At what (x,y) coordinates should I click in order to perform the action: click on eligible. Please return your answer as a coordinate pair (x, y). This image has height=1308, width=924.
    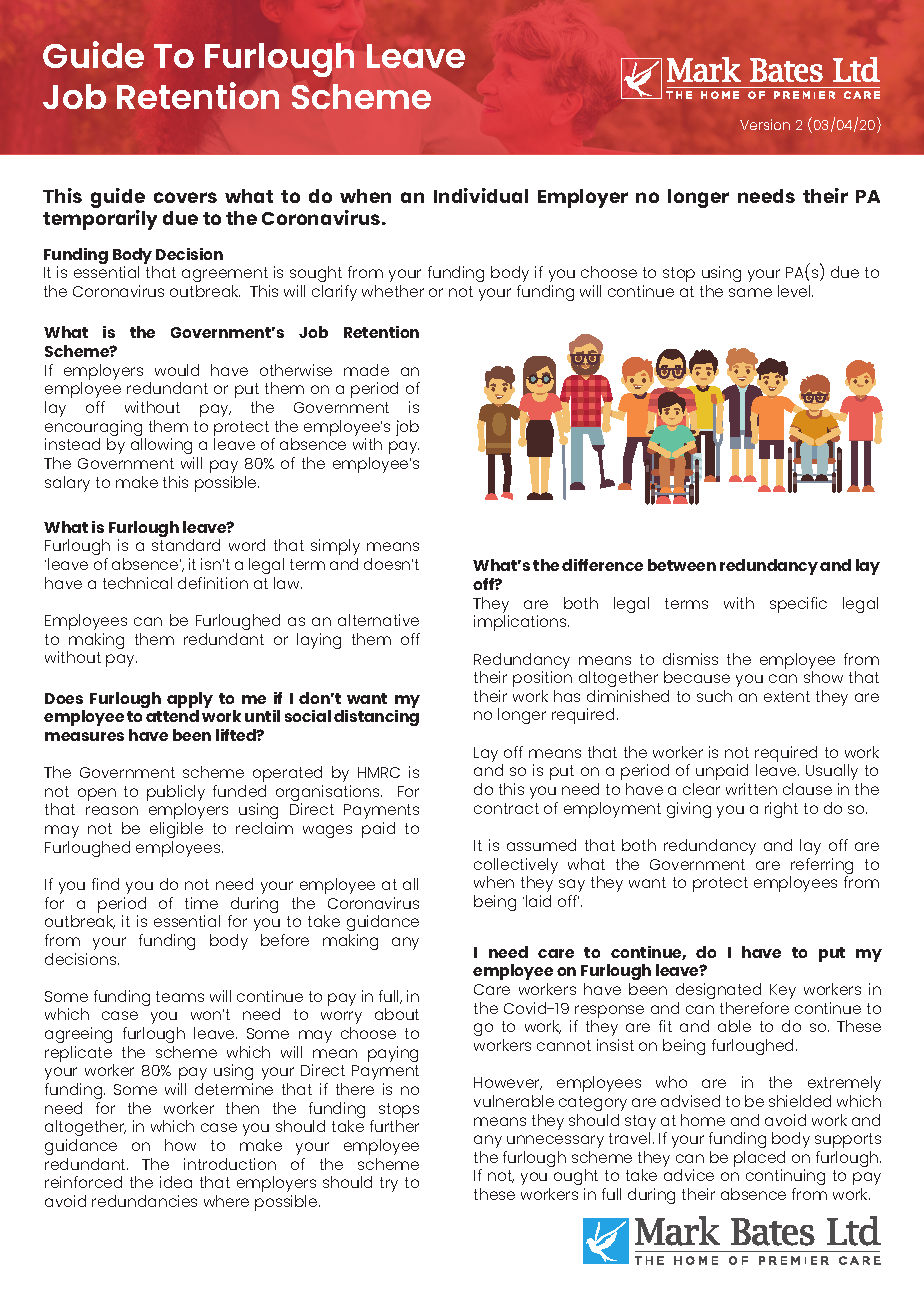
    Looking at the image, I should click on (176, 830).
